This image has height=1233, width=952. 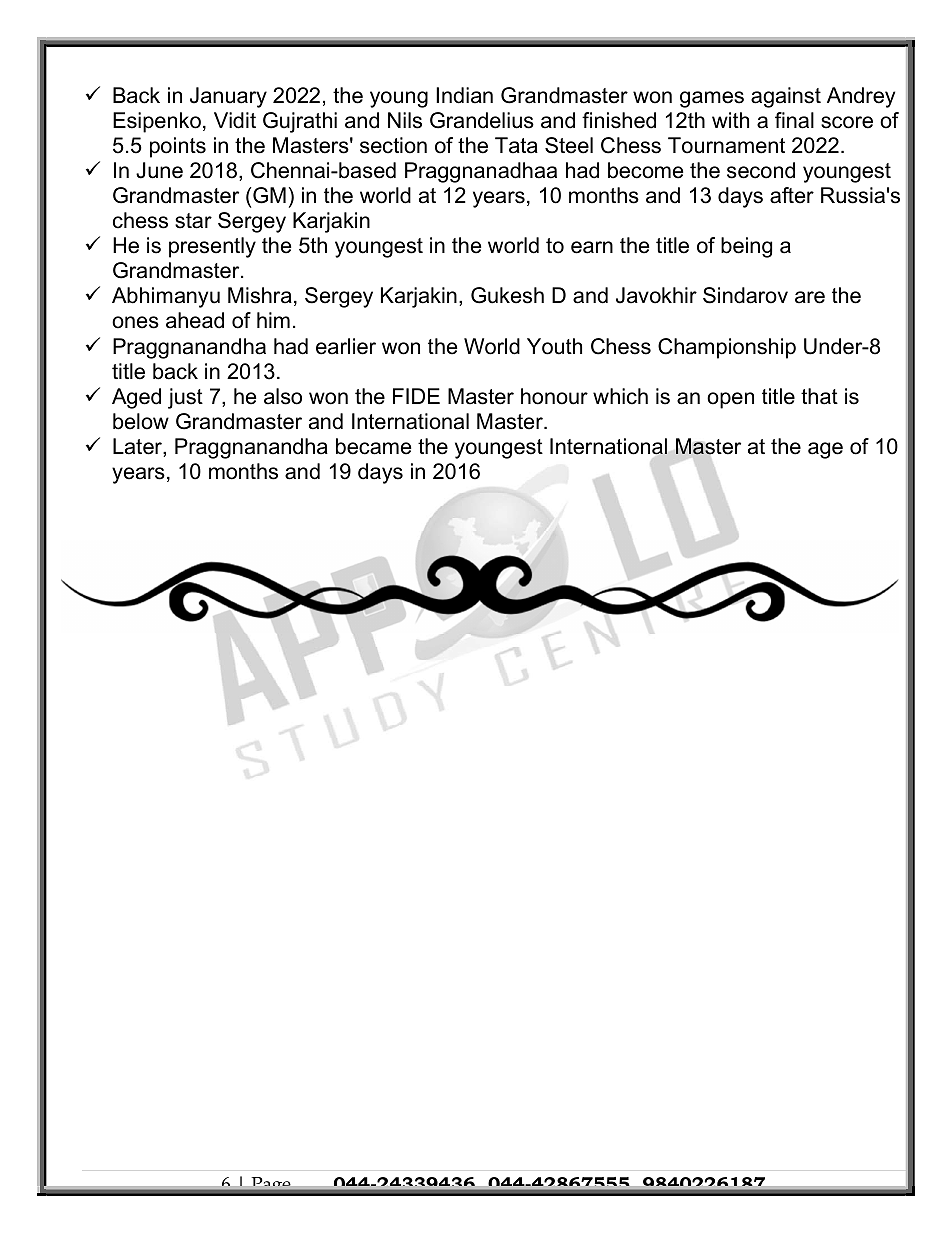 What do you see at coordinates (746, 247) in the image?
I see `being` at bounding box center [746, 247].
